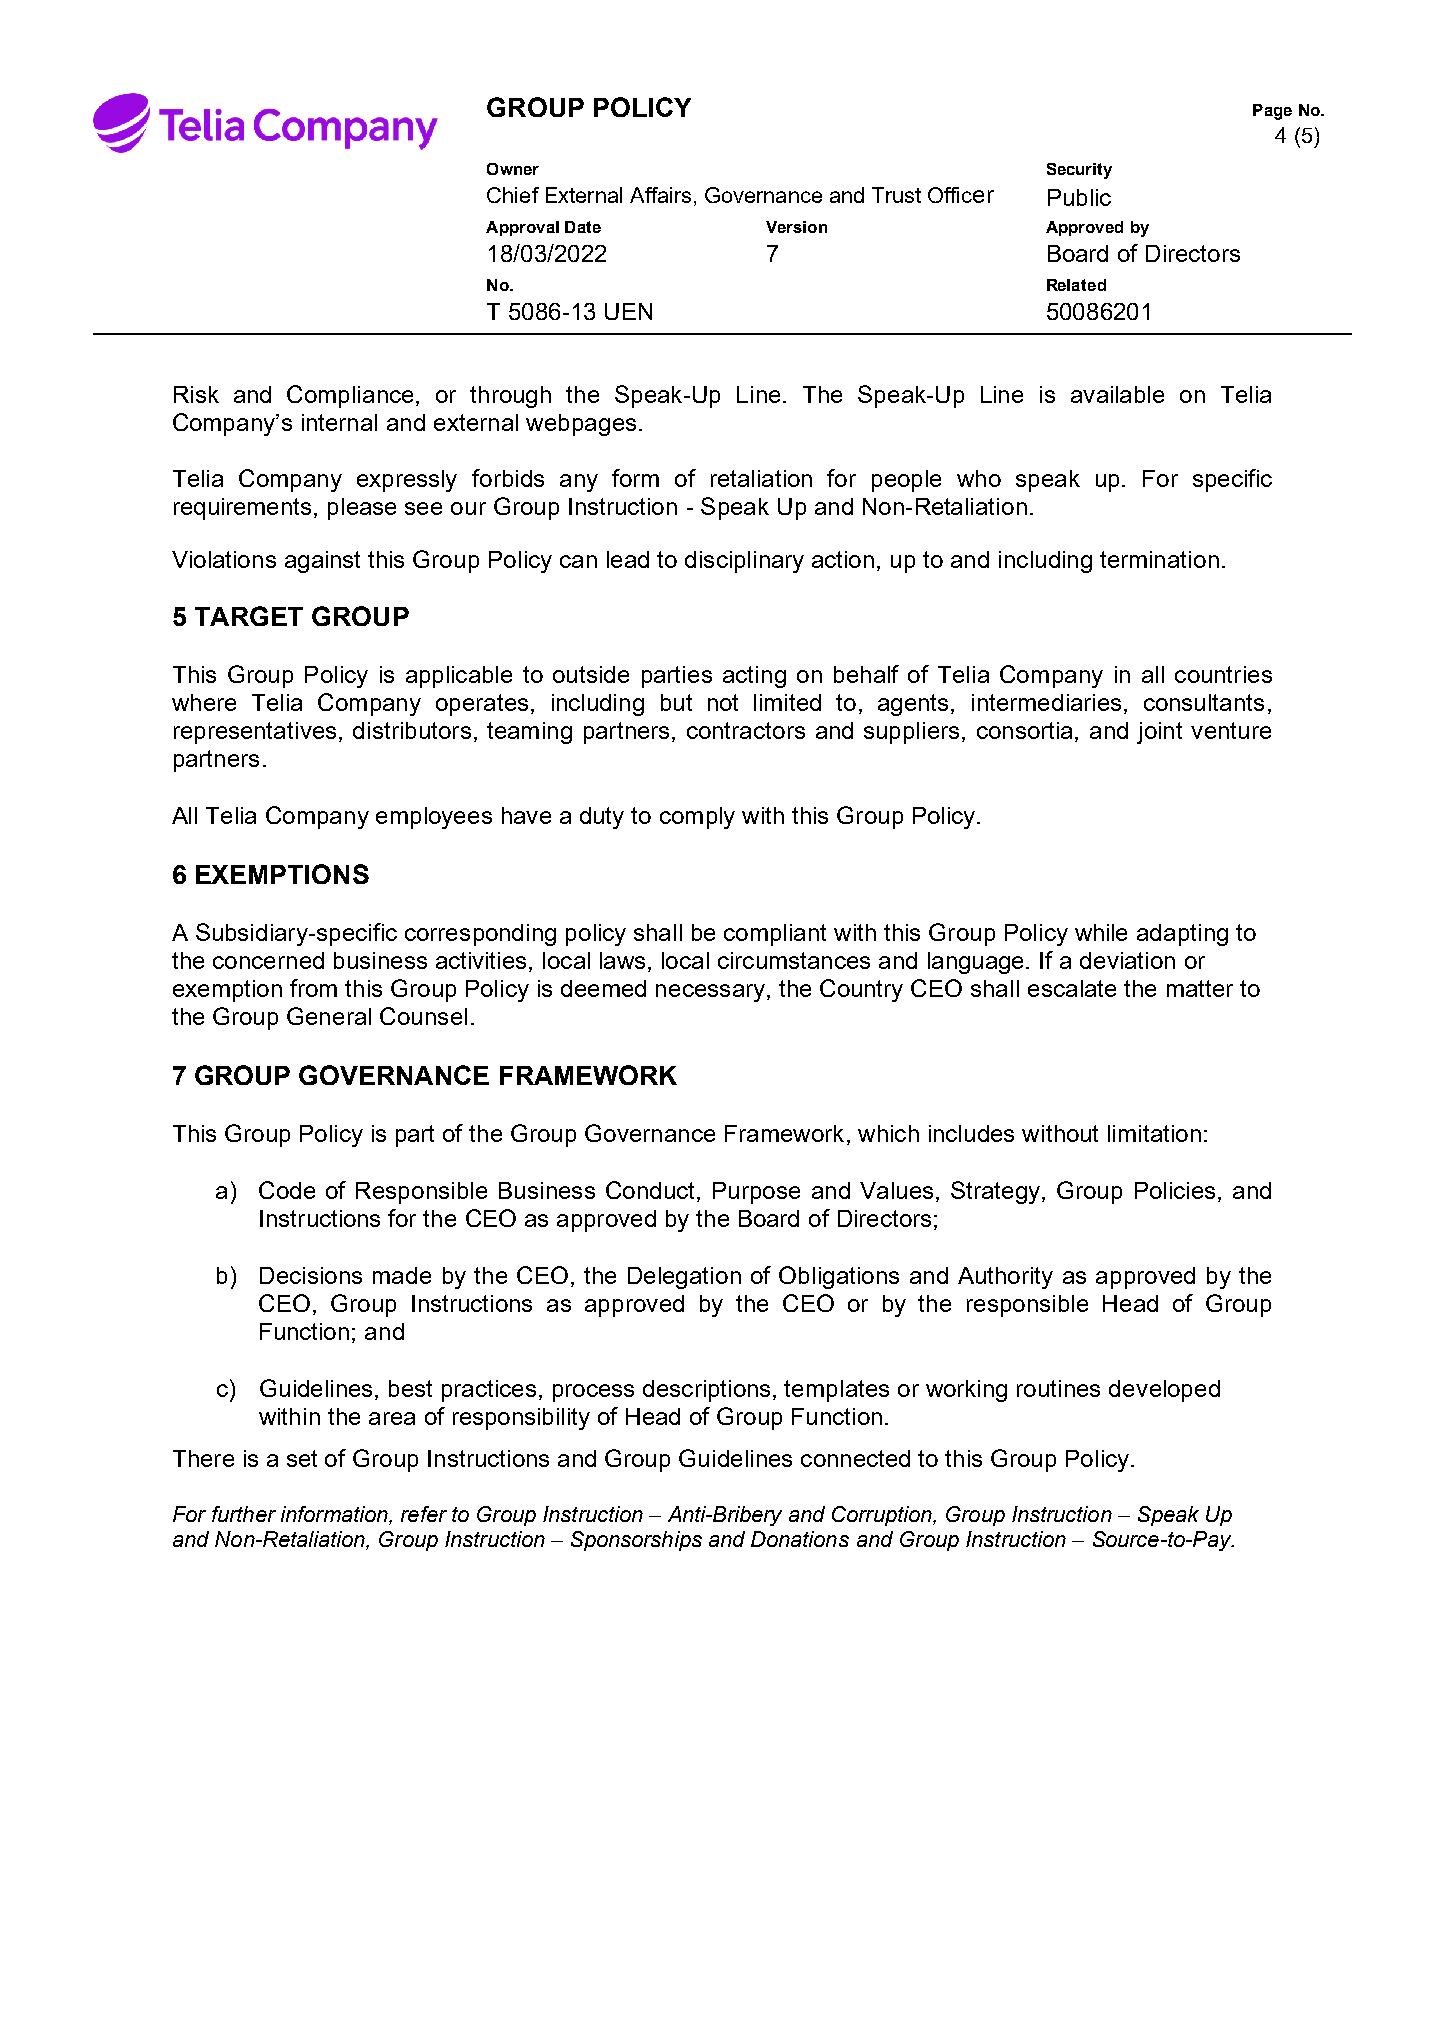  Describe the element at coordinates (329, 1016) in the screenshot. I see `General` at that location.
